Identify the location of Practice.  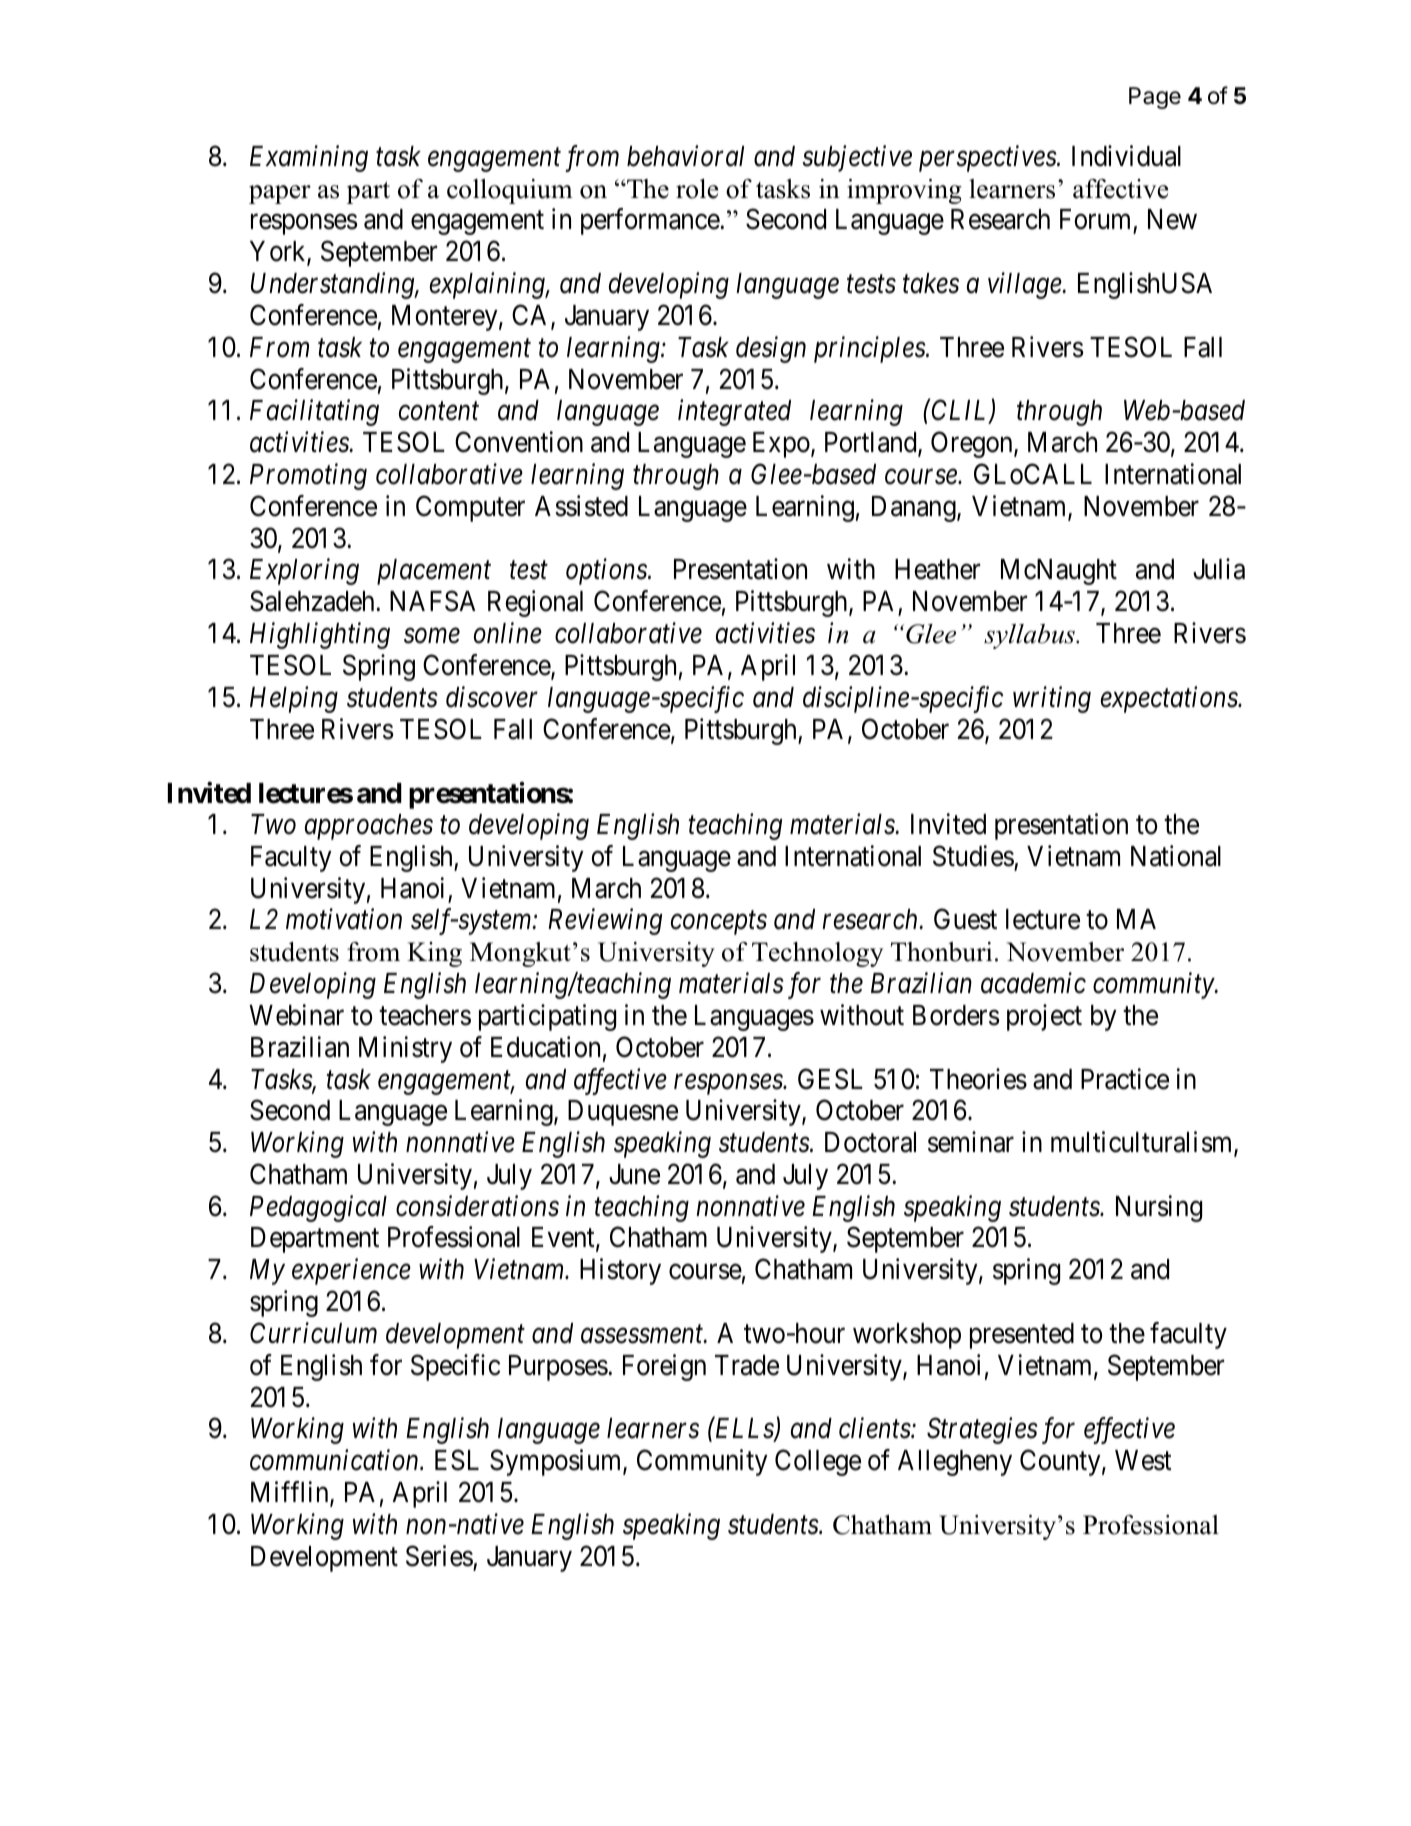
(1125, 1079).
